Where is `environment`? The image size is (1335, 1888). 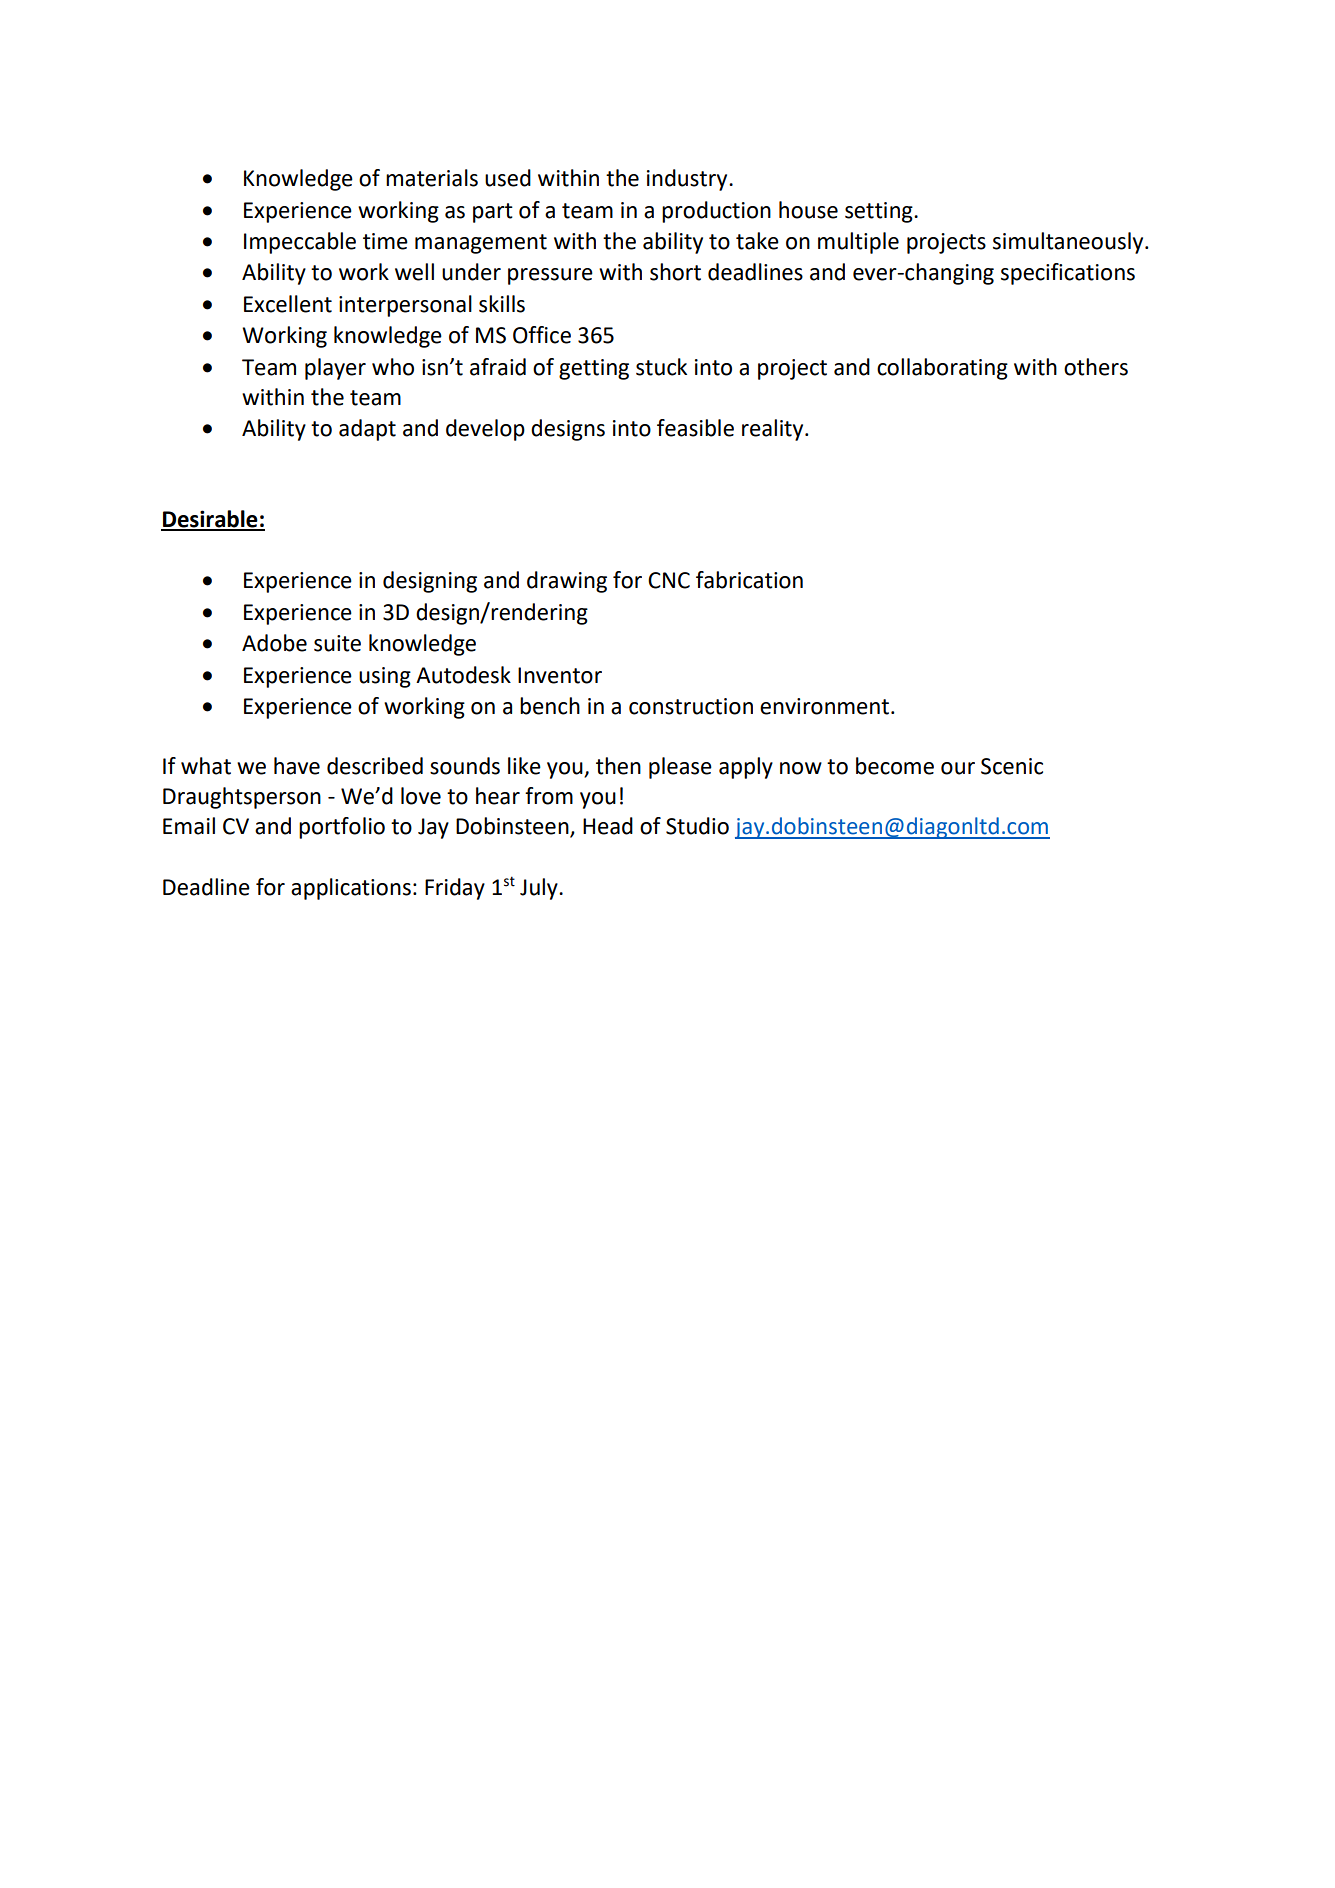
environment is located at coordinates (826, 706).
